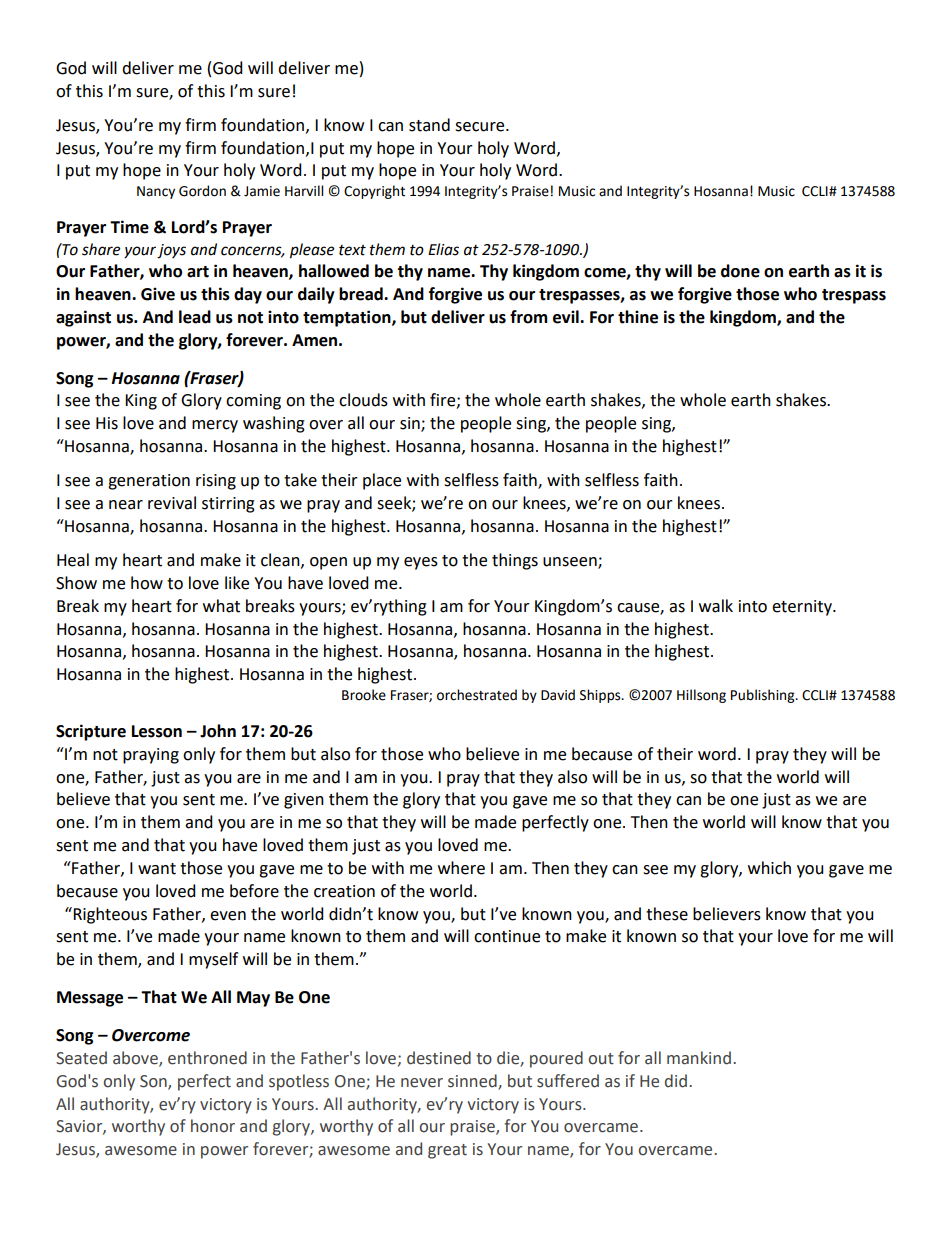 The width and height of the image is (952, 1233). I want to click on done, so click(740, 271).
